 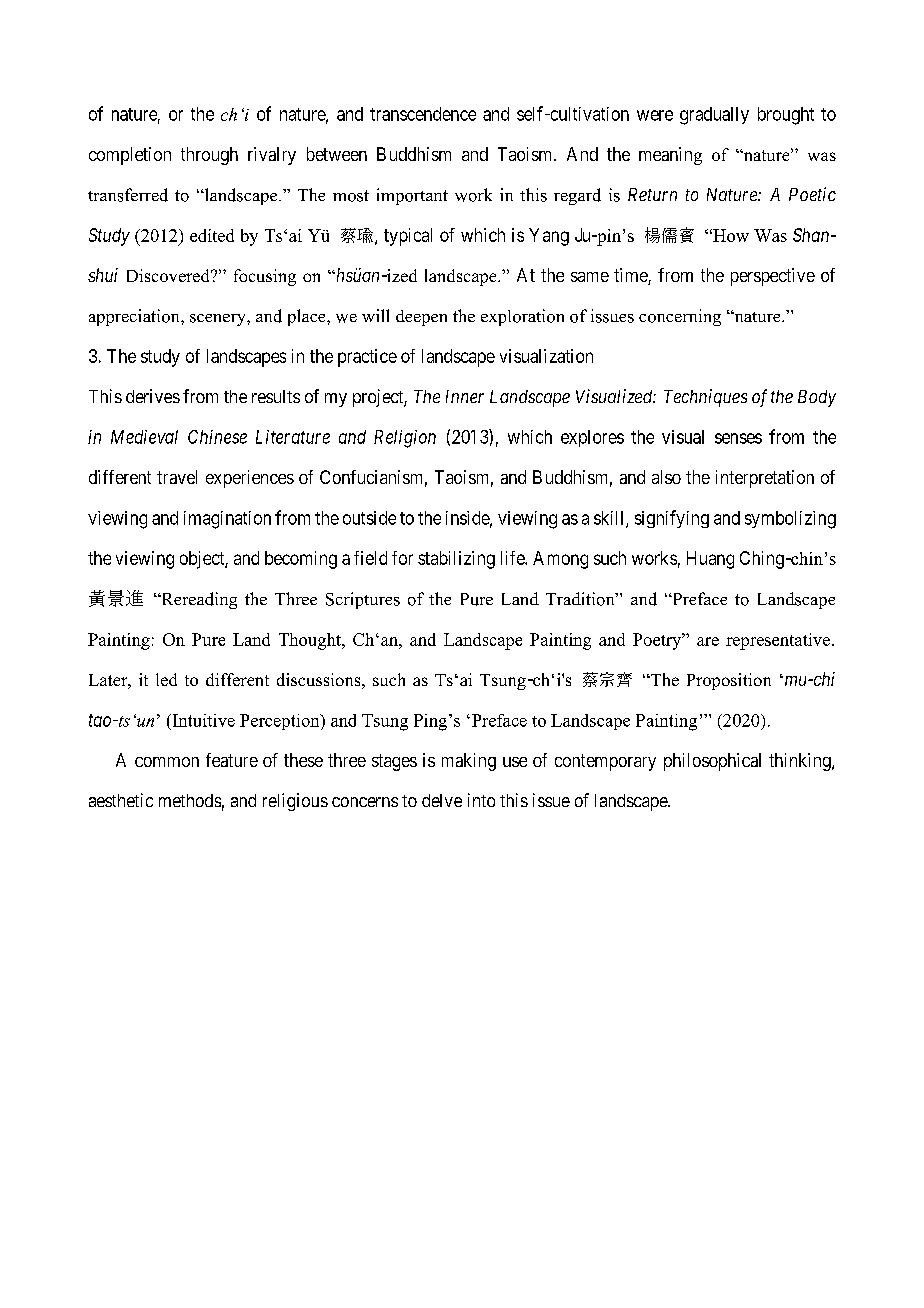 I want to click on concerning, so click(x=680, y=317).
